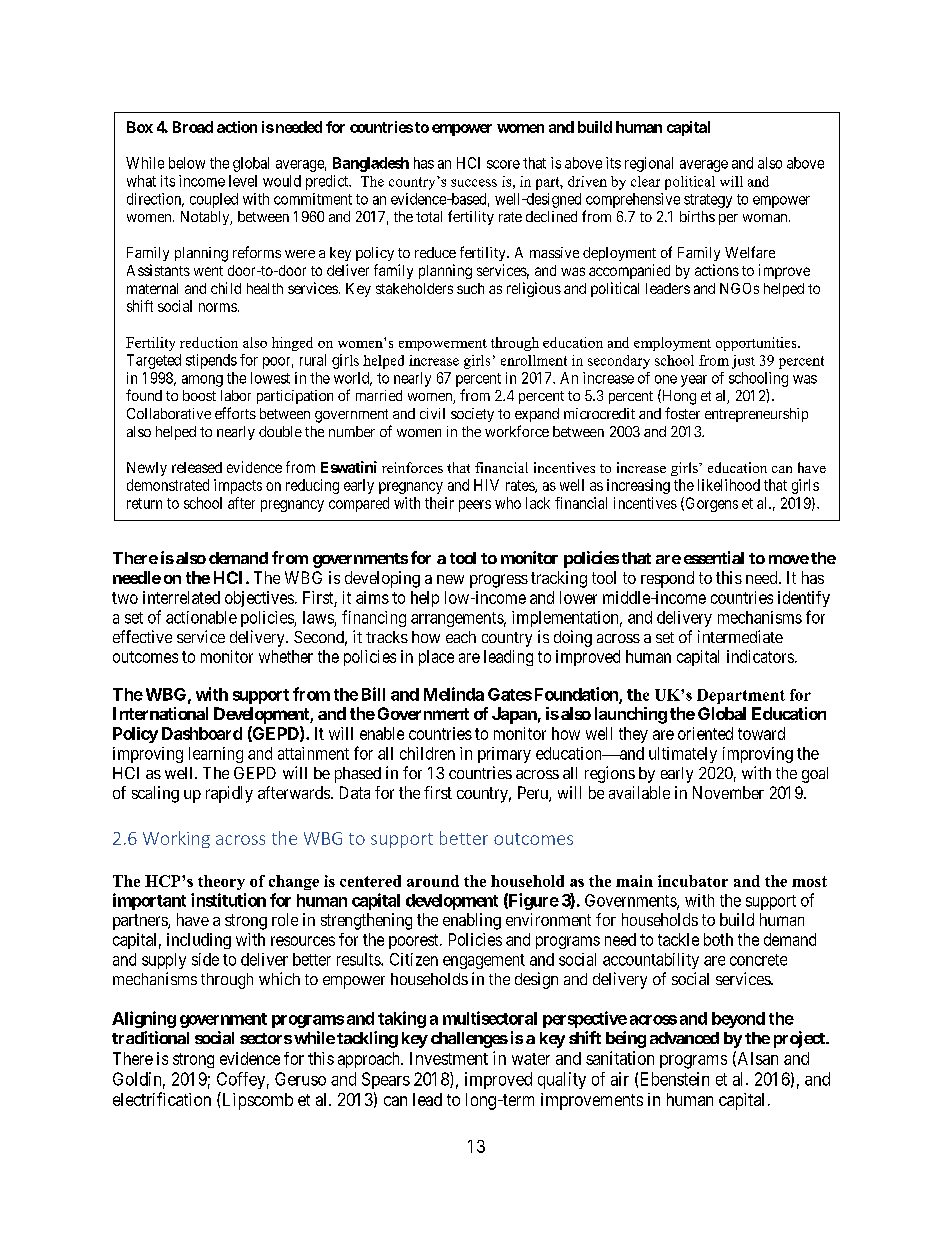  What do you see at coordinates (728, 792) in the screenshot?
I see `November` at bounding box center [728, 792].
